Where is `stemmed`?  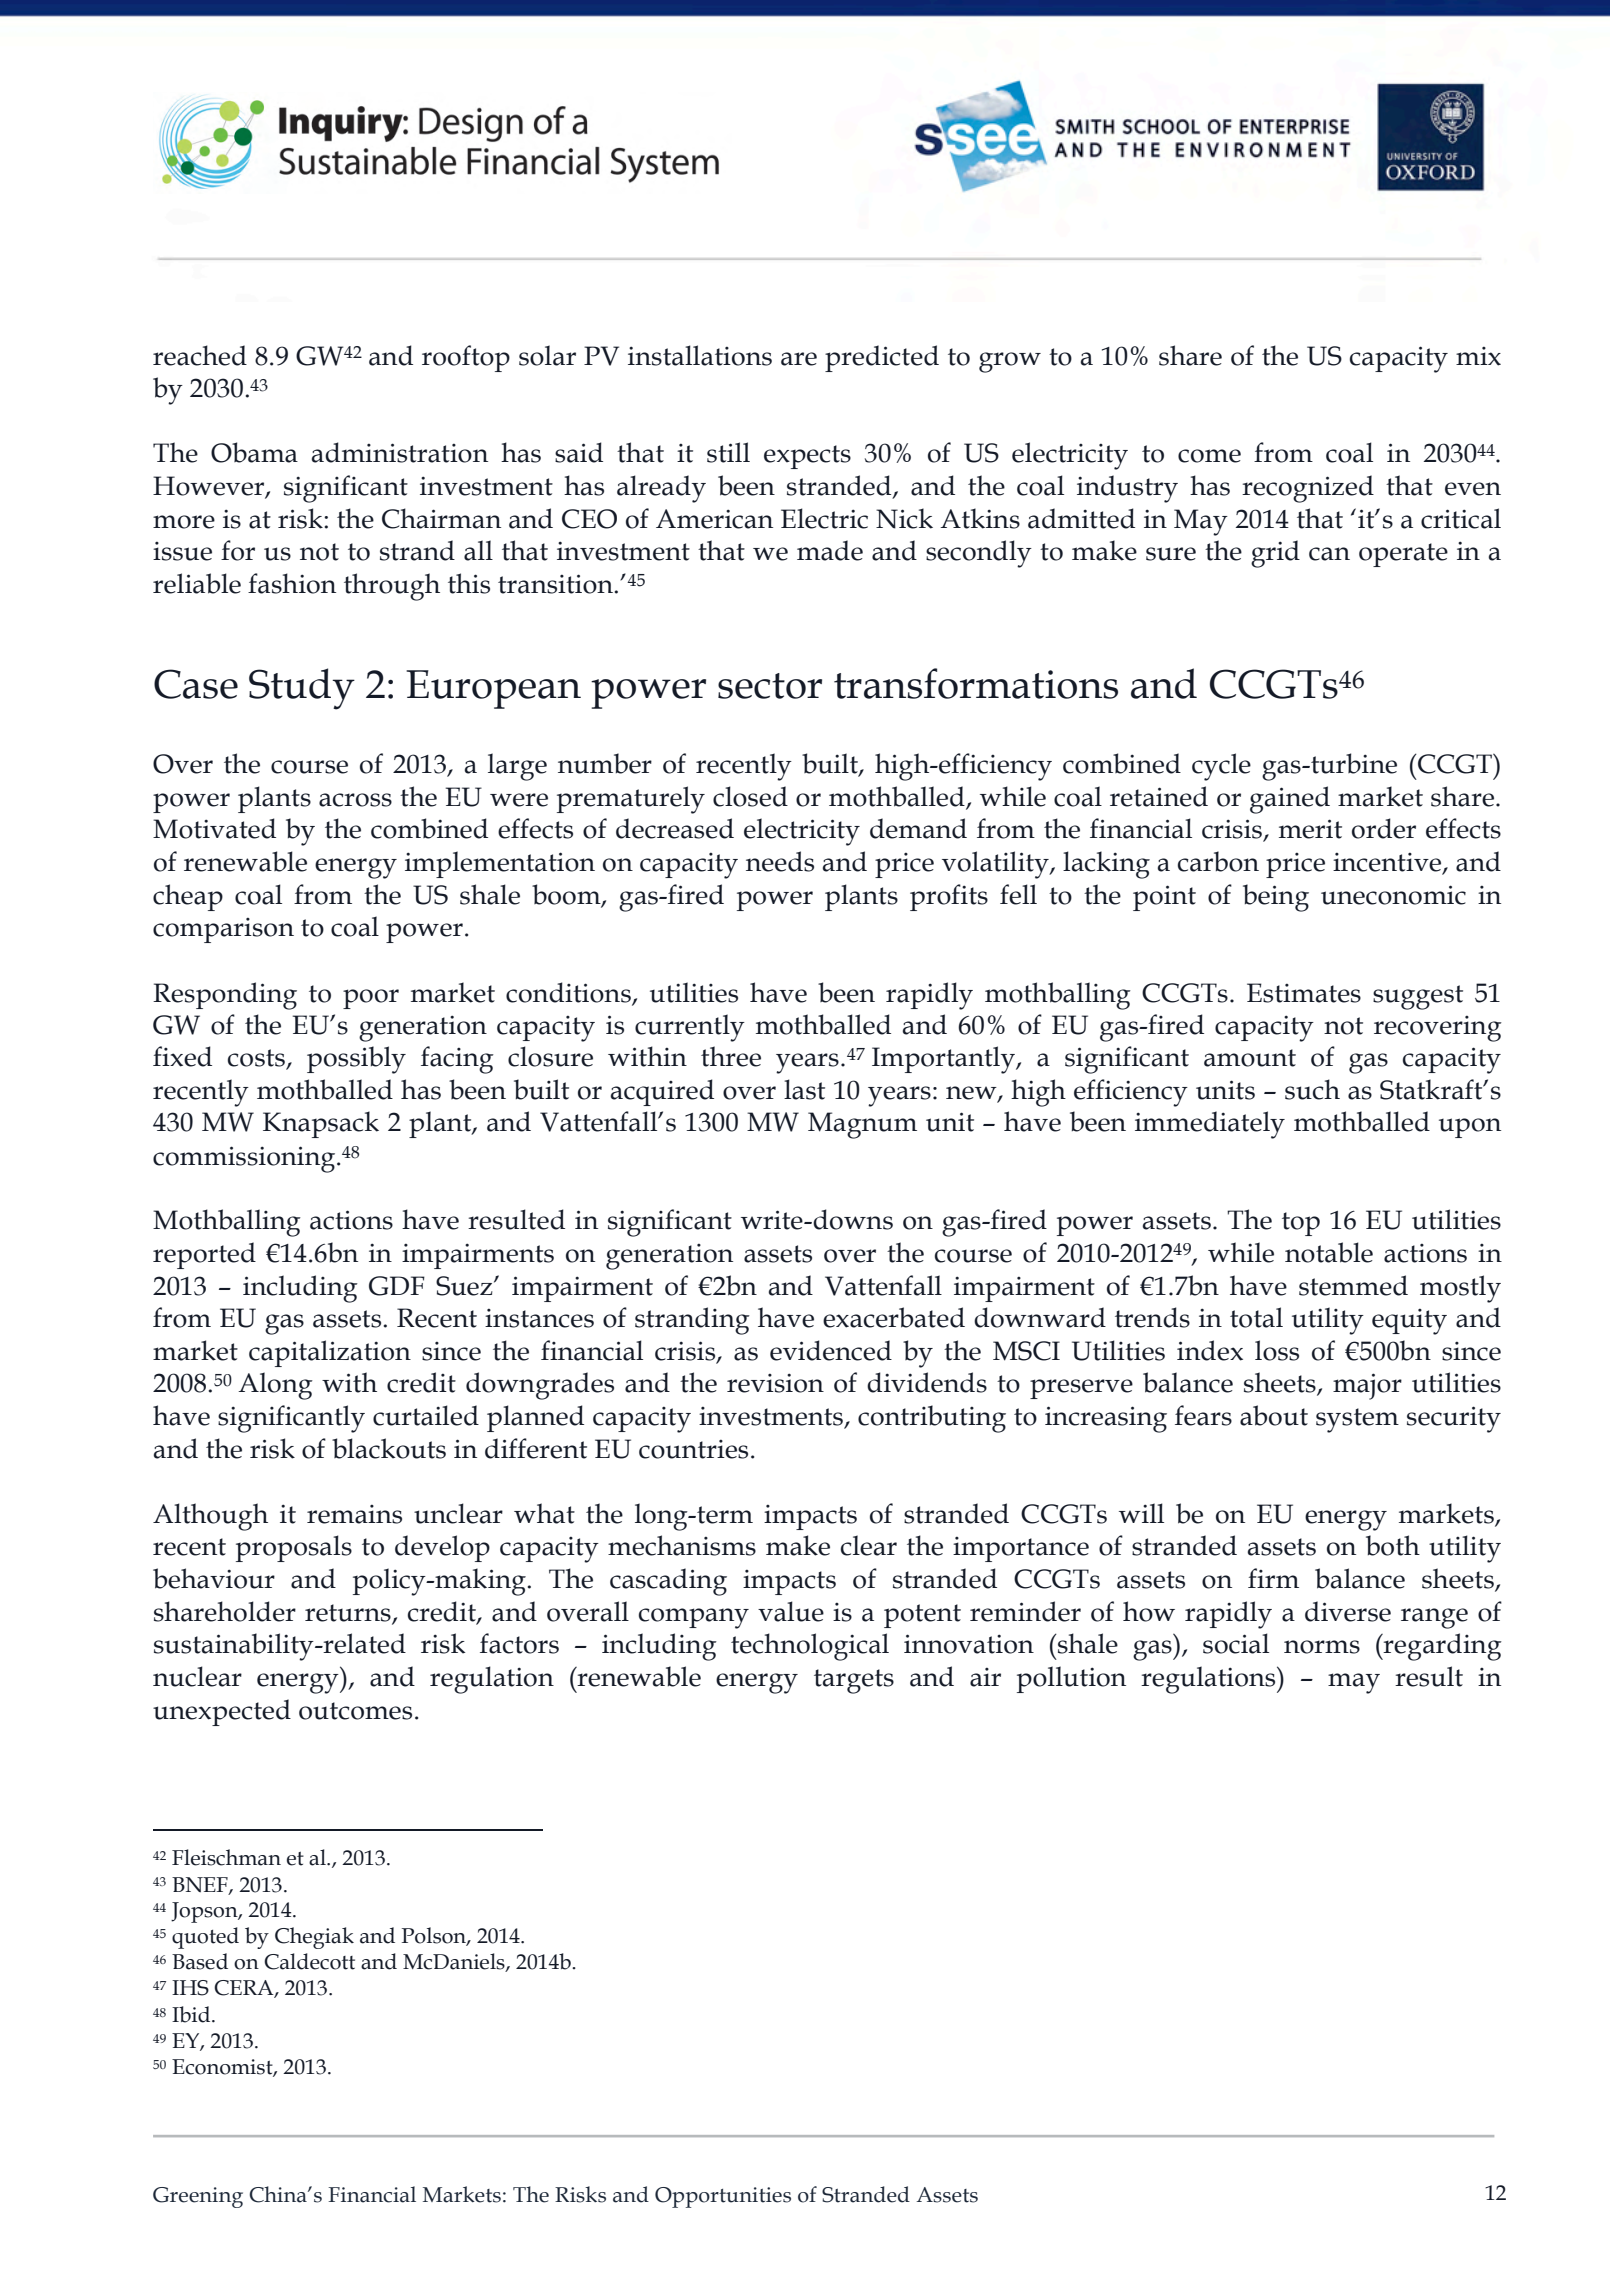
stemmed is located at coordinates (1353, 1285).
